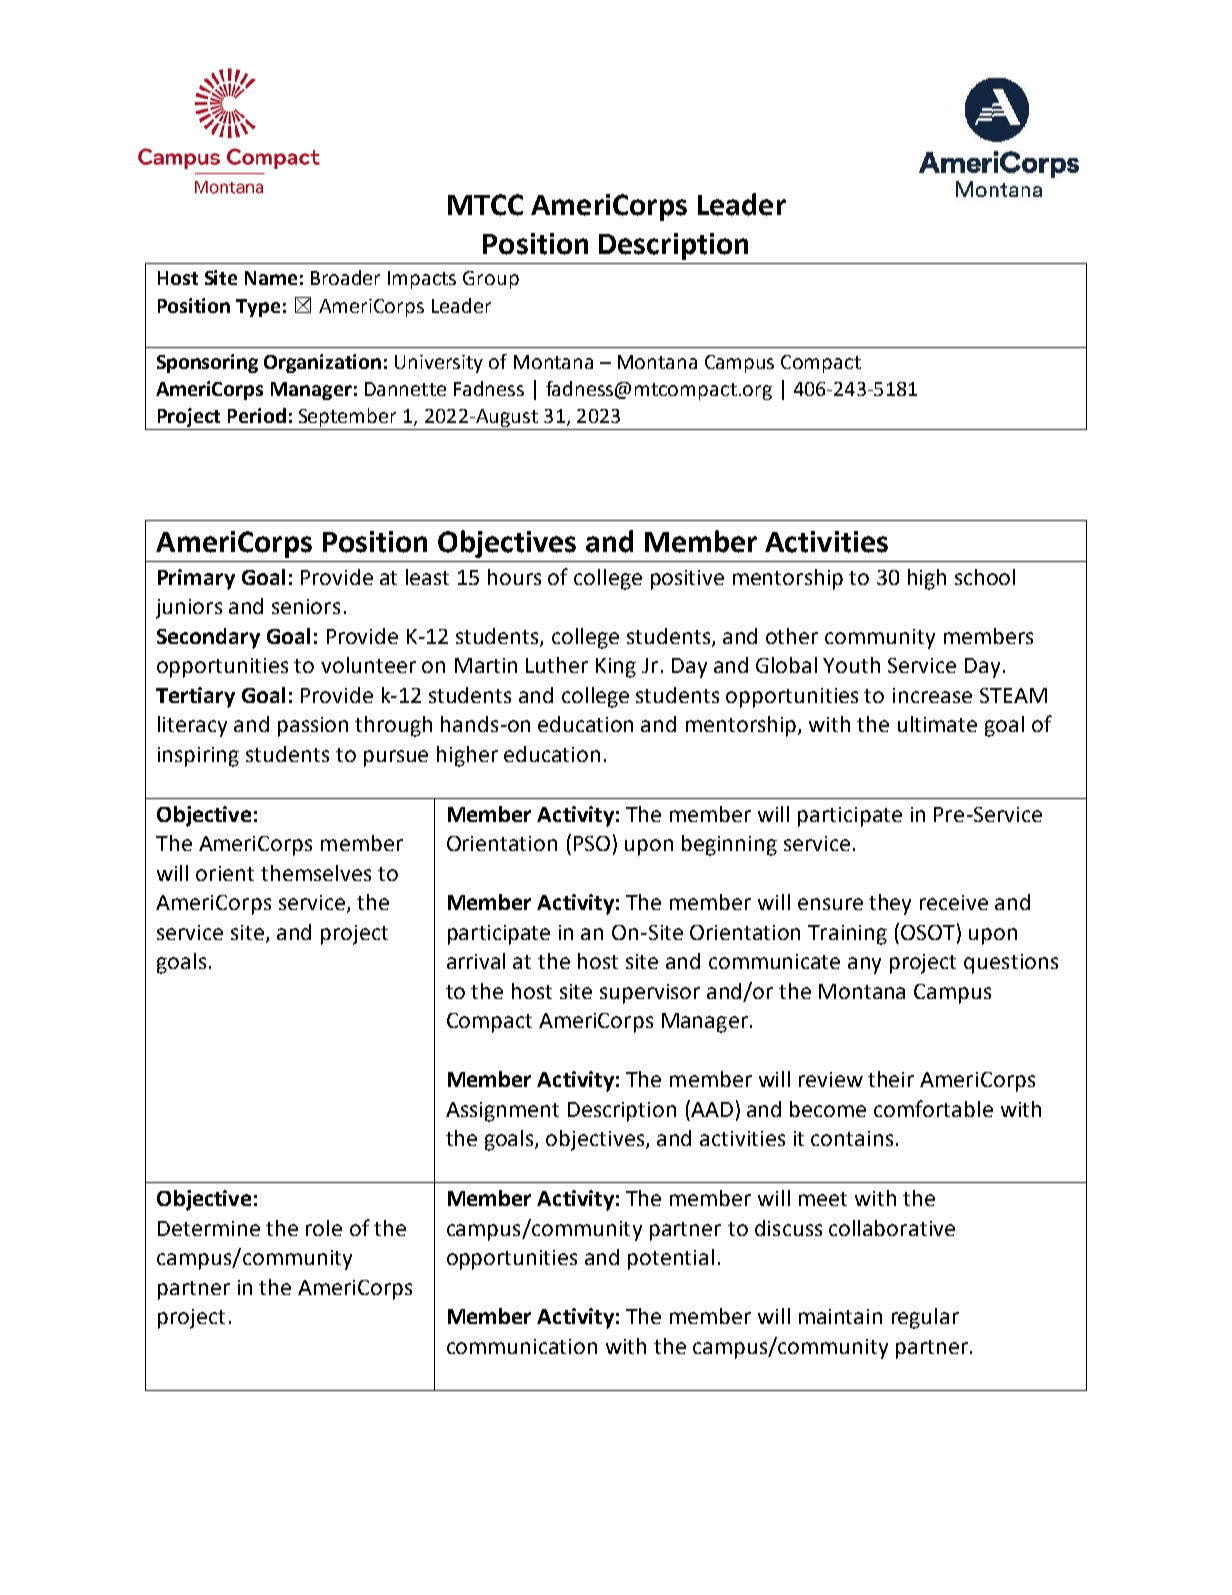 This document has width=1232, height=1595. I want to click on role, so click(324, 1228).
